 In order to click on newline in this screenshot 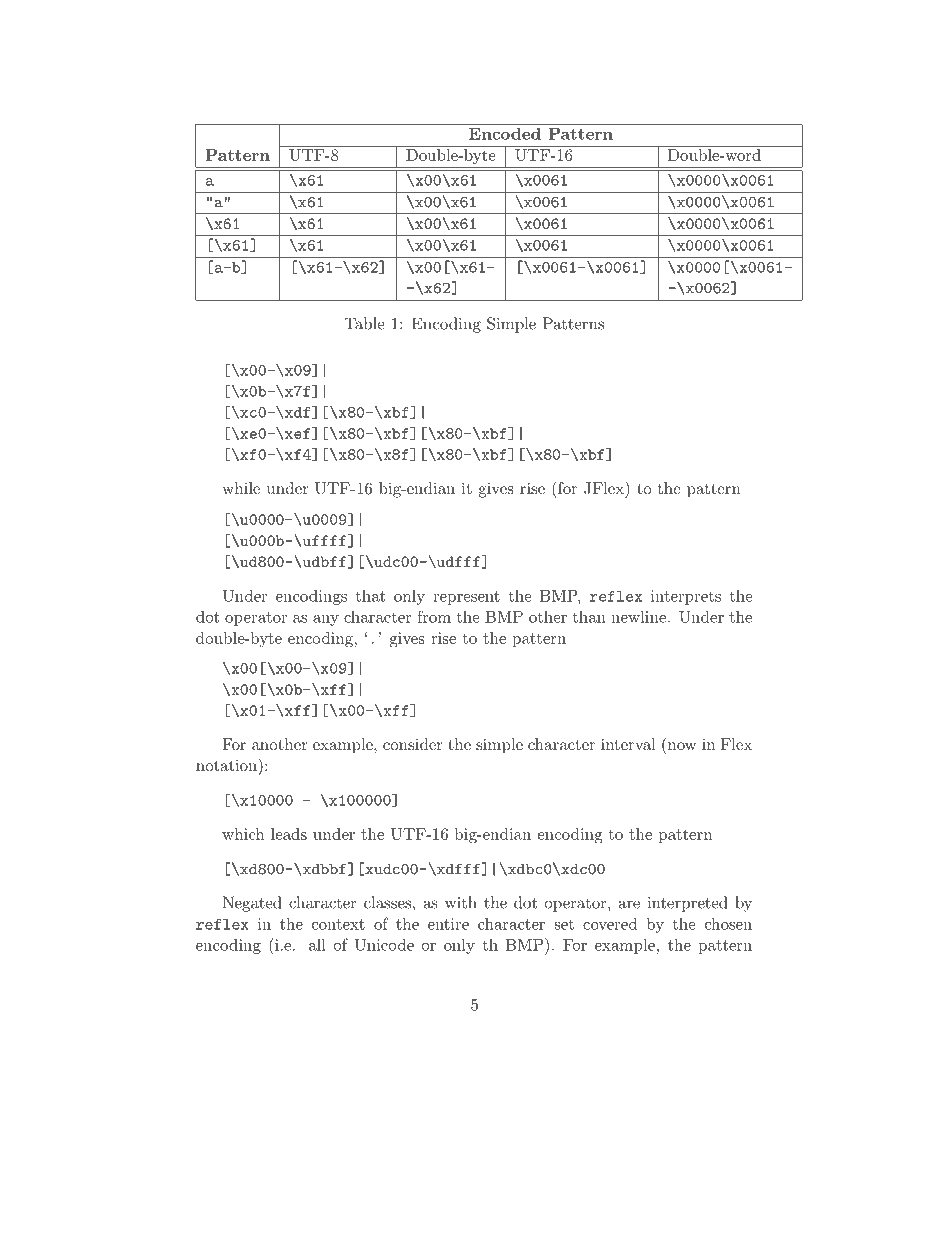, I will do `click(640, 617)`.
